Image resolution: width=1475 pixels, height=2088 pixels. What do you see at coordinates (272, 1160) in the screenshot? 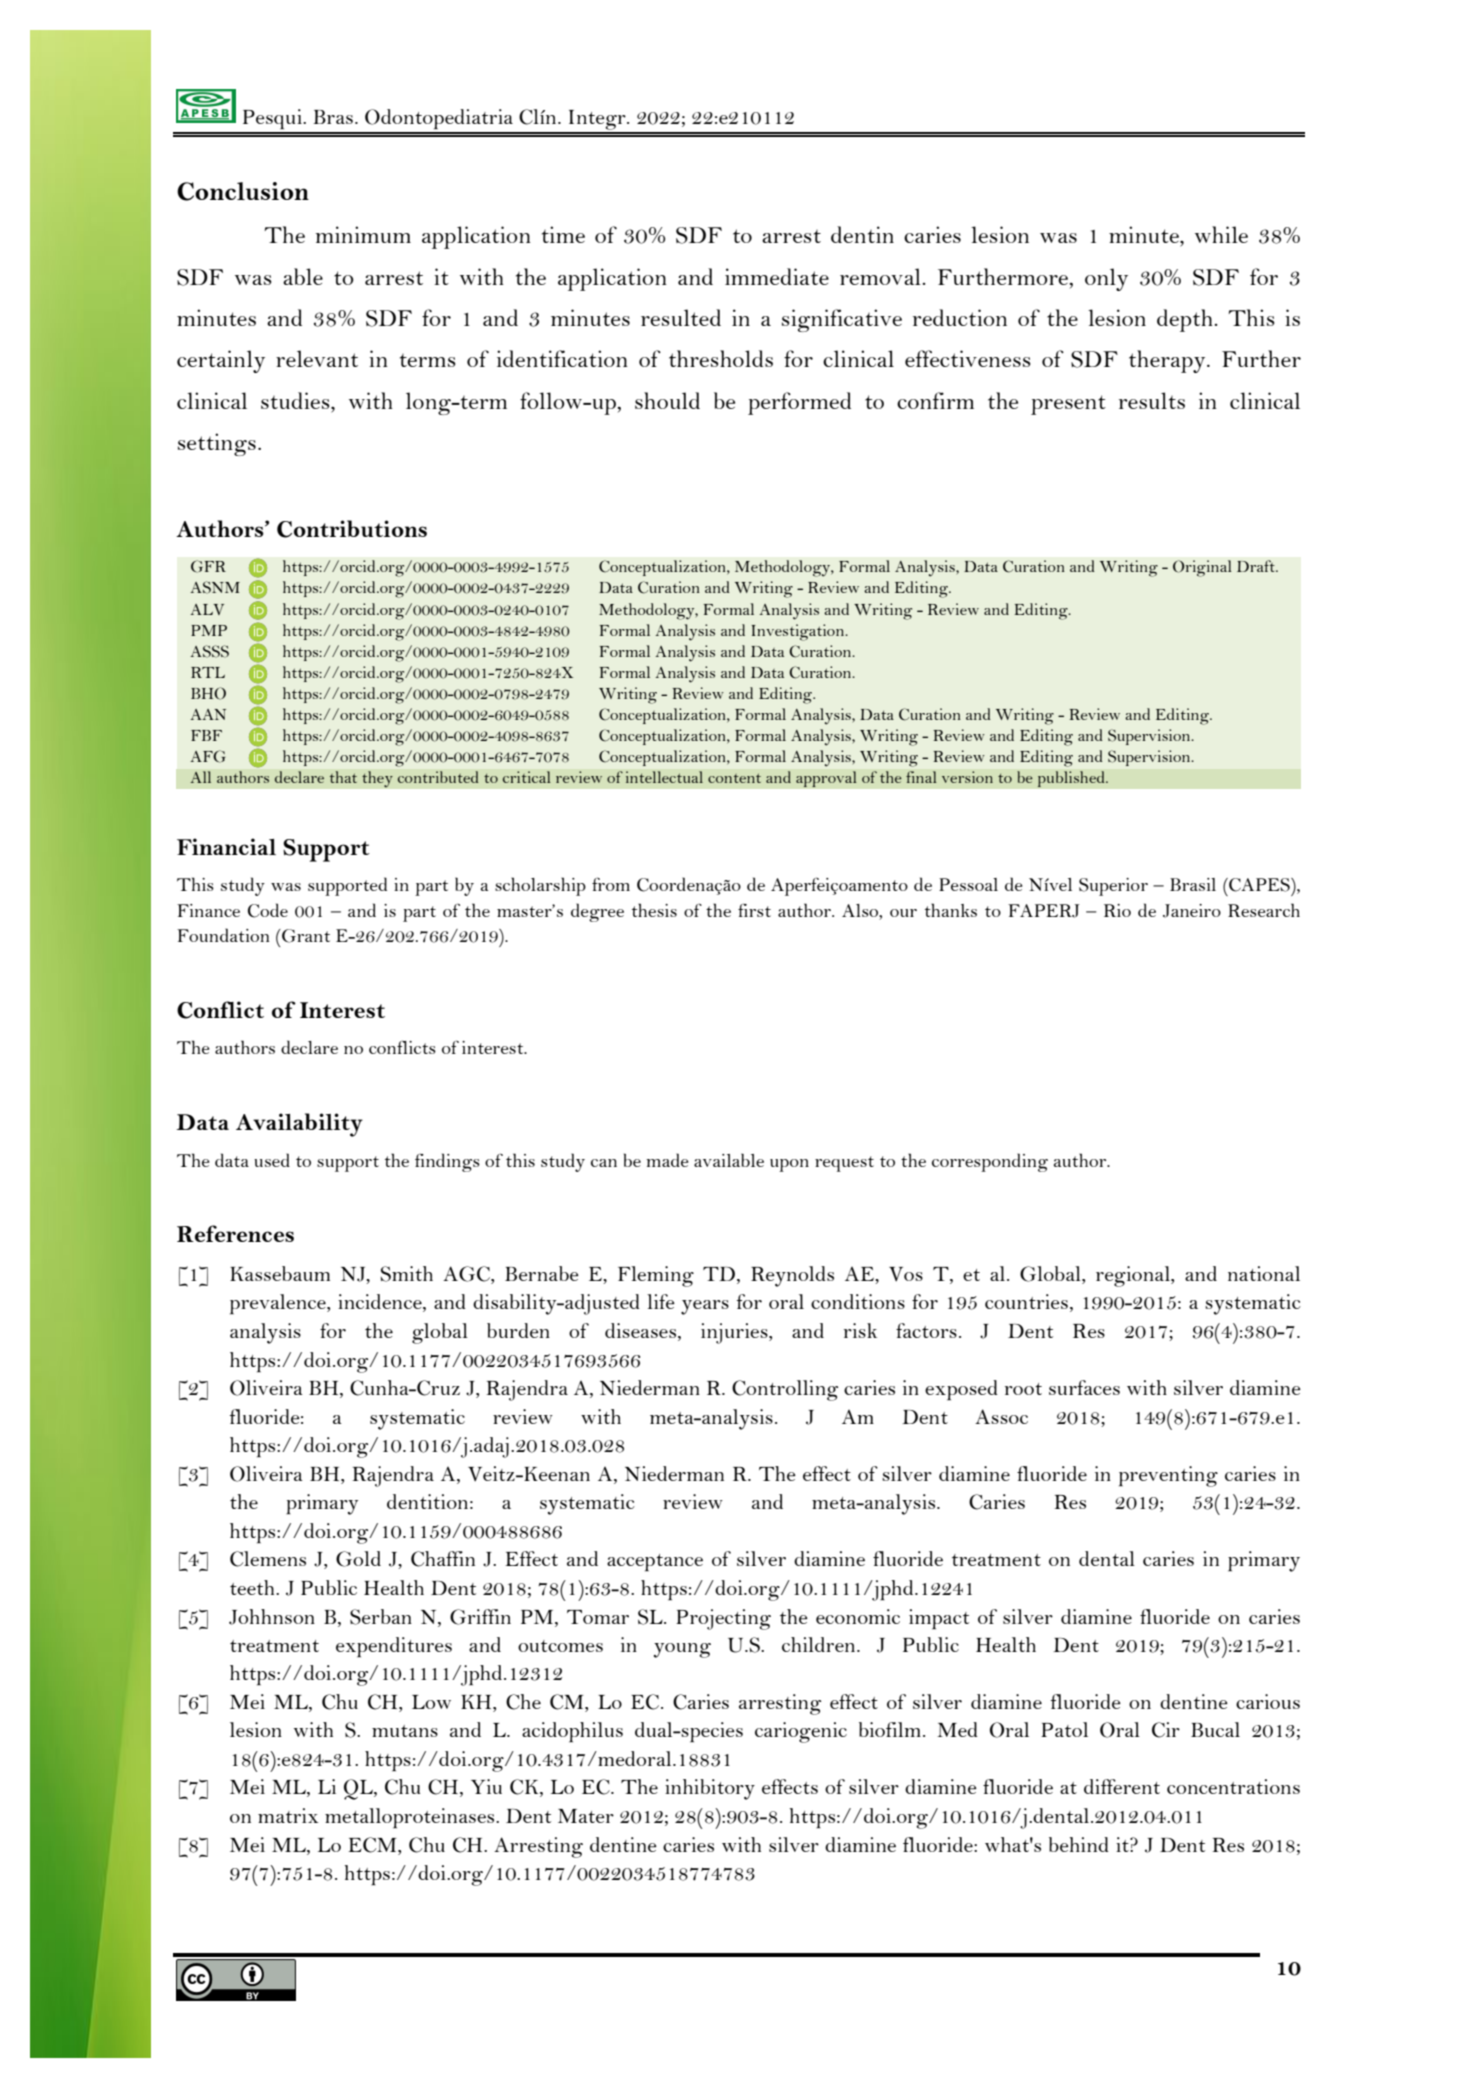
I see `used` at bounding box center [272, 1160].
